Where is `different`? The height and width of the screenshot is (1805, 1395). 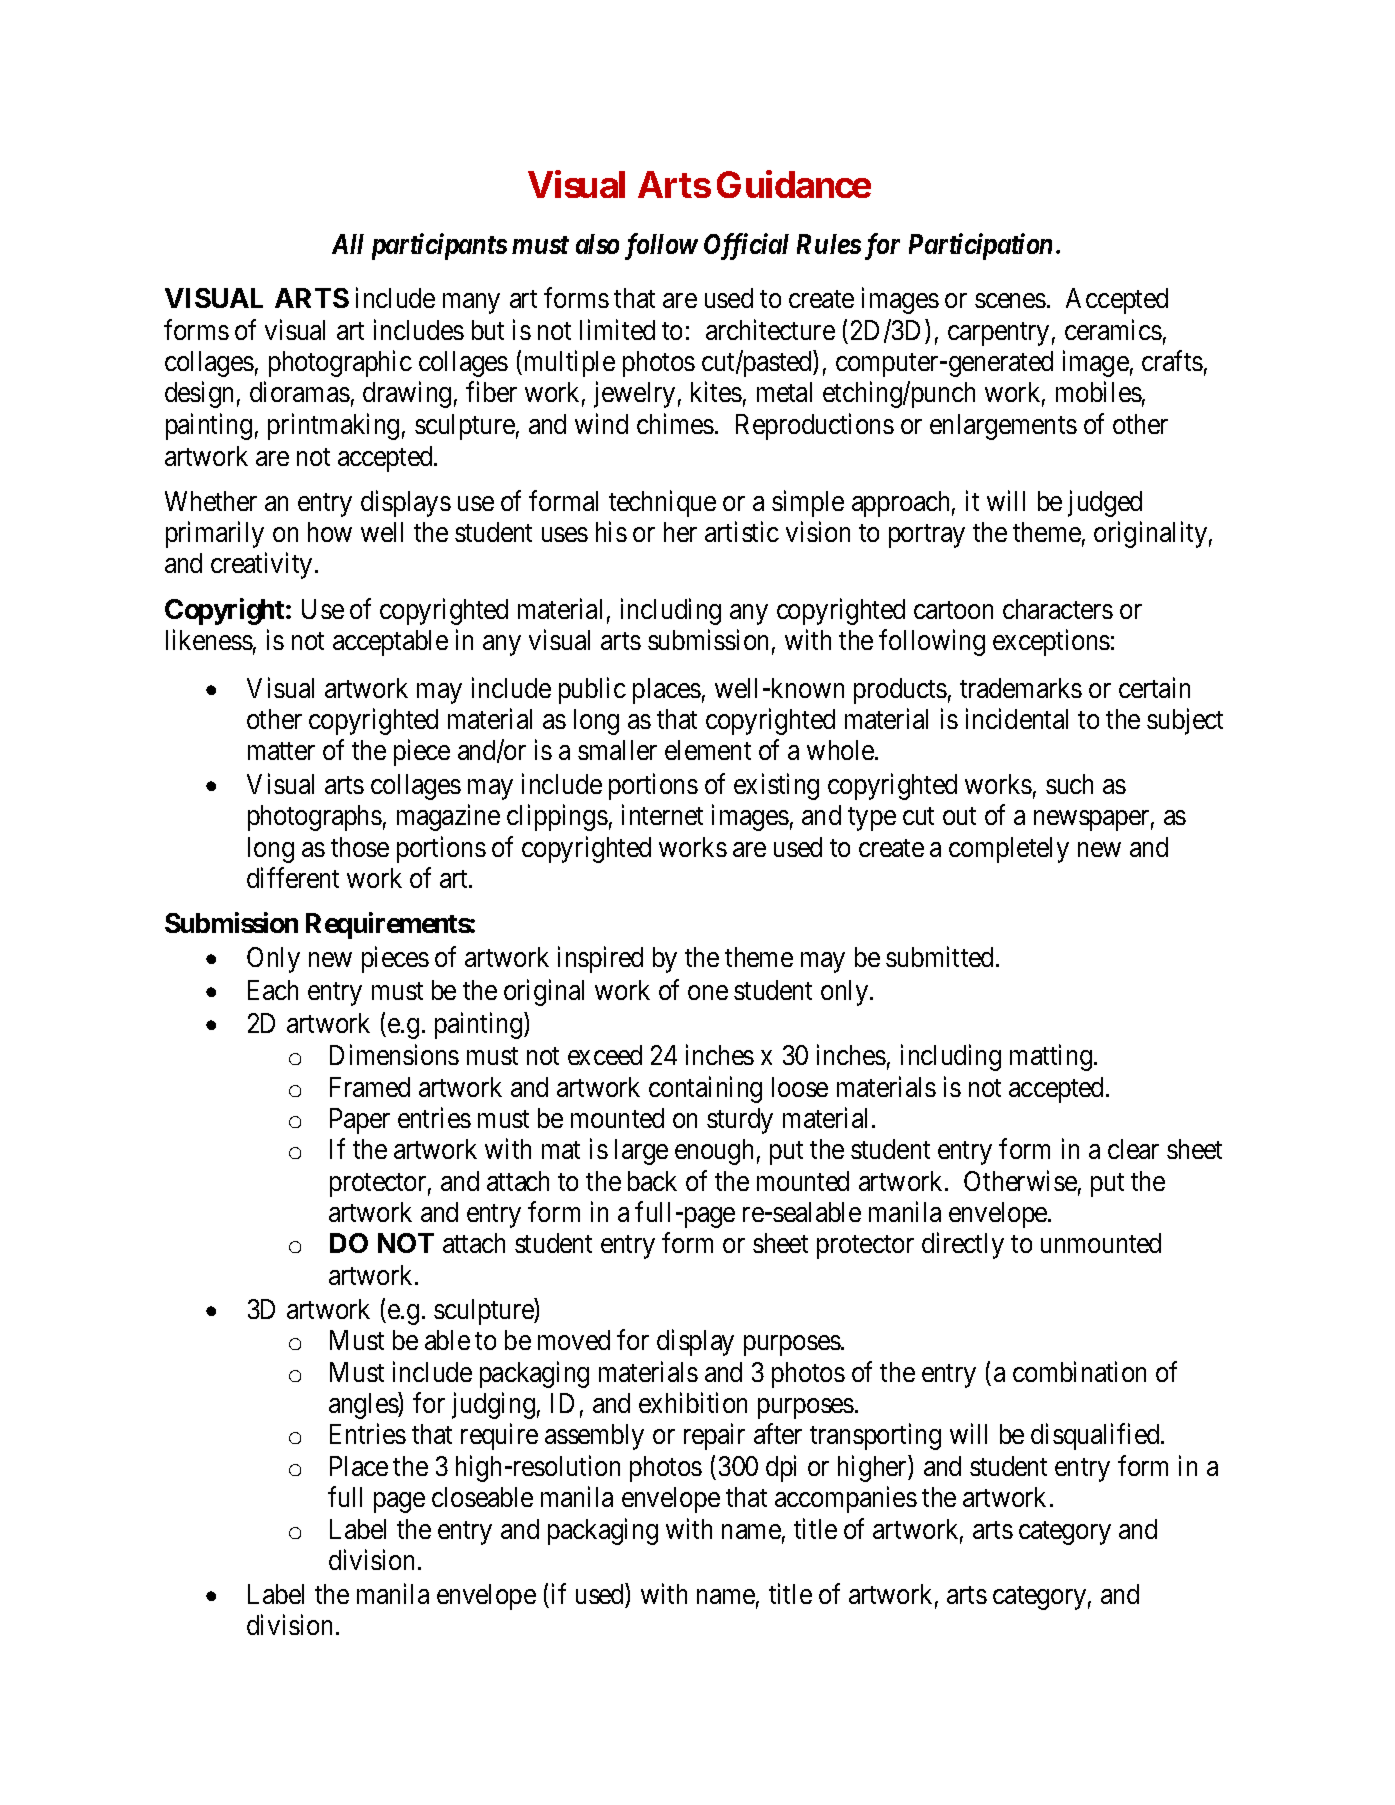
different is located at coordinates (293, 877).
